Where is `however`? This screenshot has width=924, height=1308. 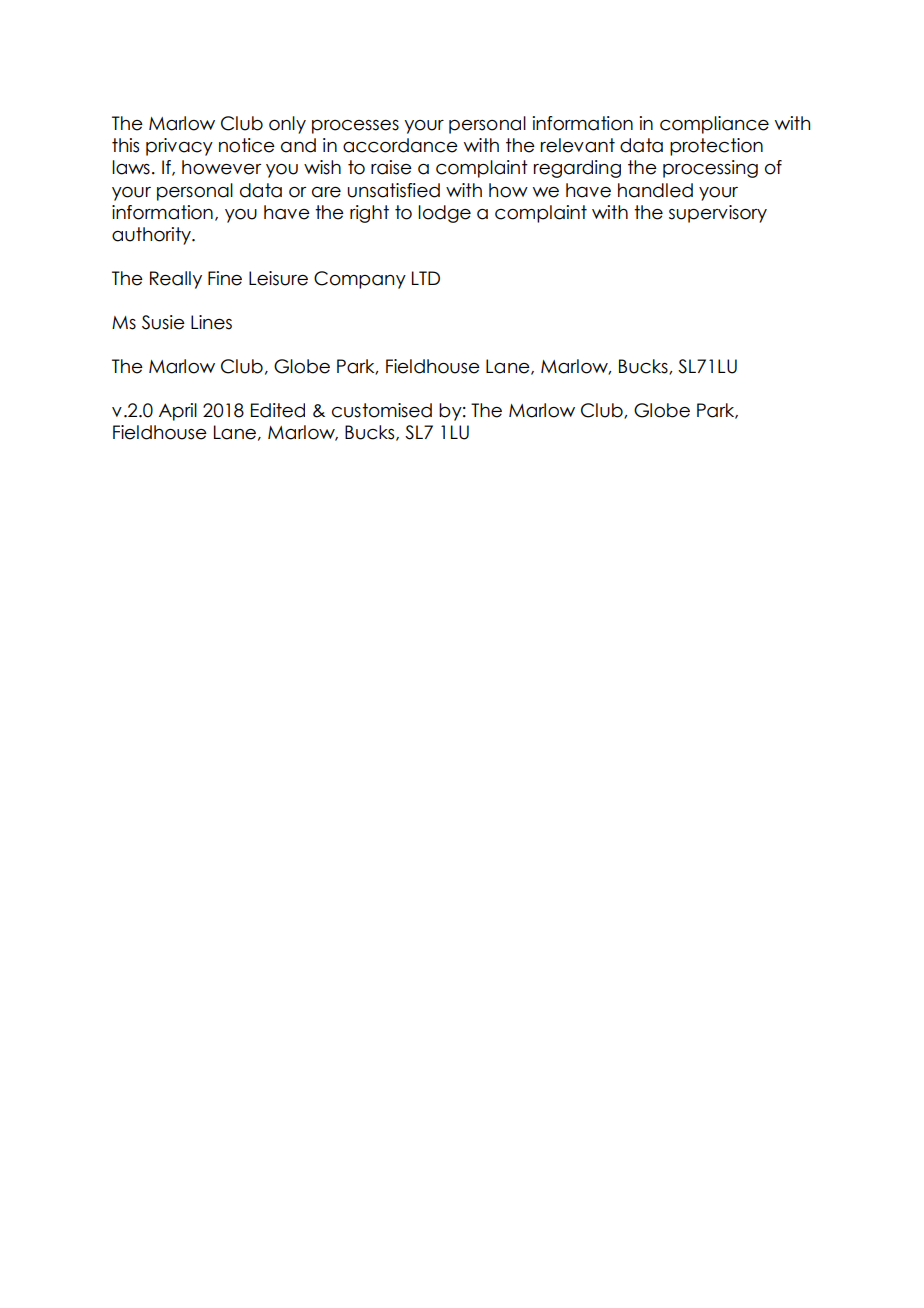 however is located at coordinates (221, 167).
